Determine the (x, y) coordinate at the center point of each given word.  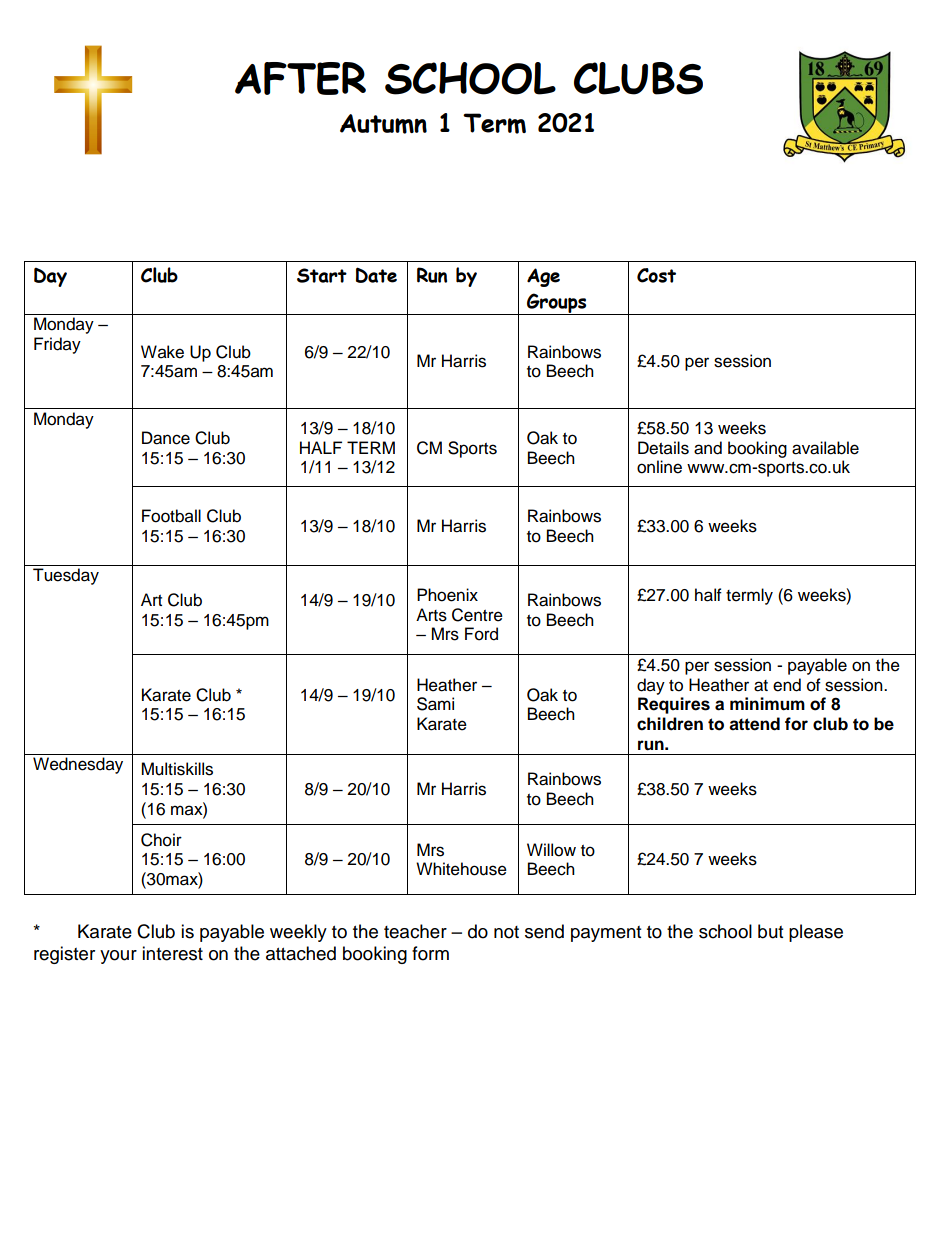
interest (172, 953)
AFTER (300, 78)
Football (171, 516)
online (659, 467)
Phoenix (447, 595)
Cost (656, 275)
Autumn (383, 124)
